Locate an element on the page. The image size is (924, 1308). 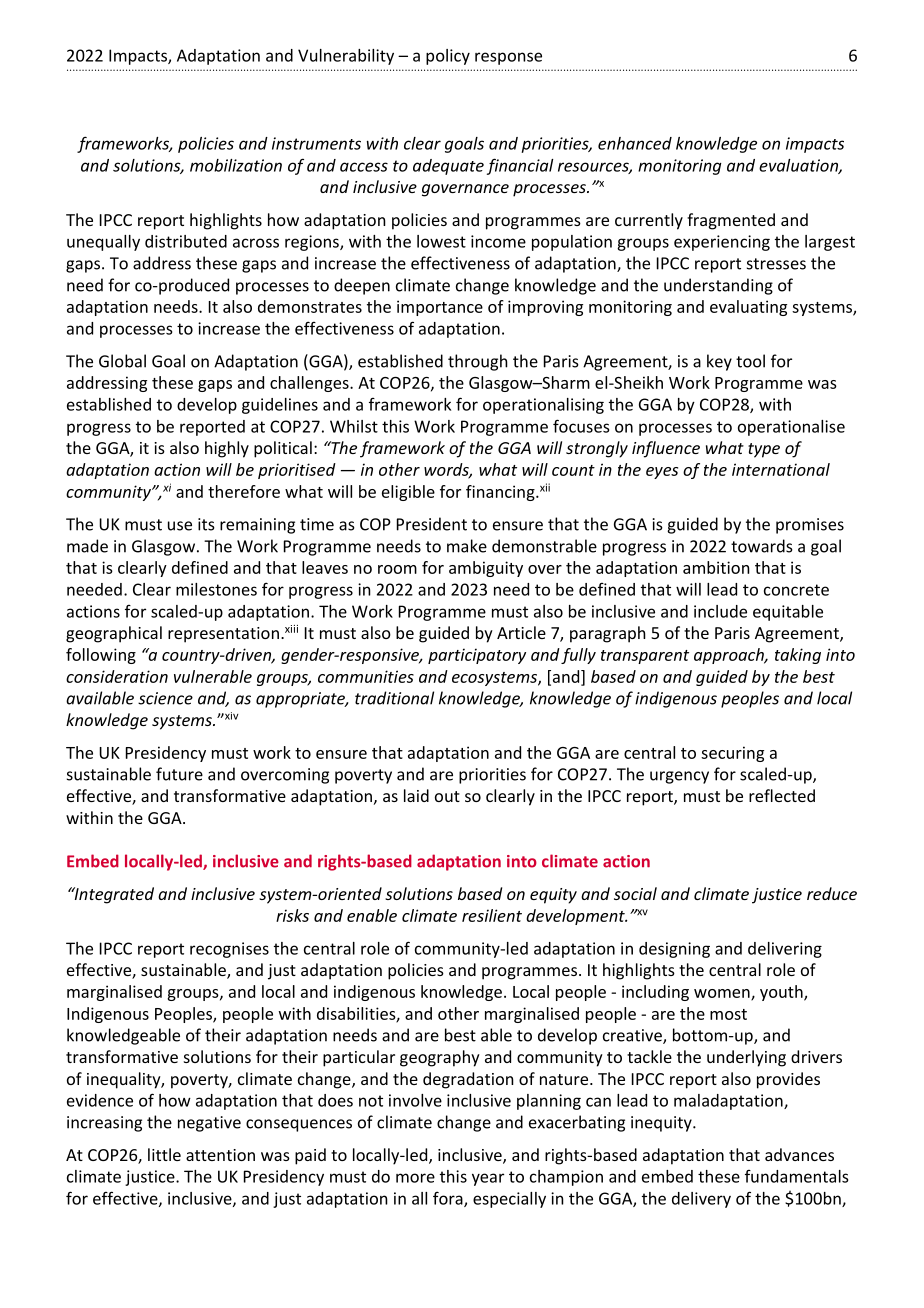
geographical is located at coordinates (114, 634).
